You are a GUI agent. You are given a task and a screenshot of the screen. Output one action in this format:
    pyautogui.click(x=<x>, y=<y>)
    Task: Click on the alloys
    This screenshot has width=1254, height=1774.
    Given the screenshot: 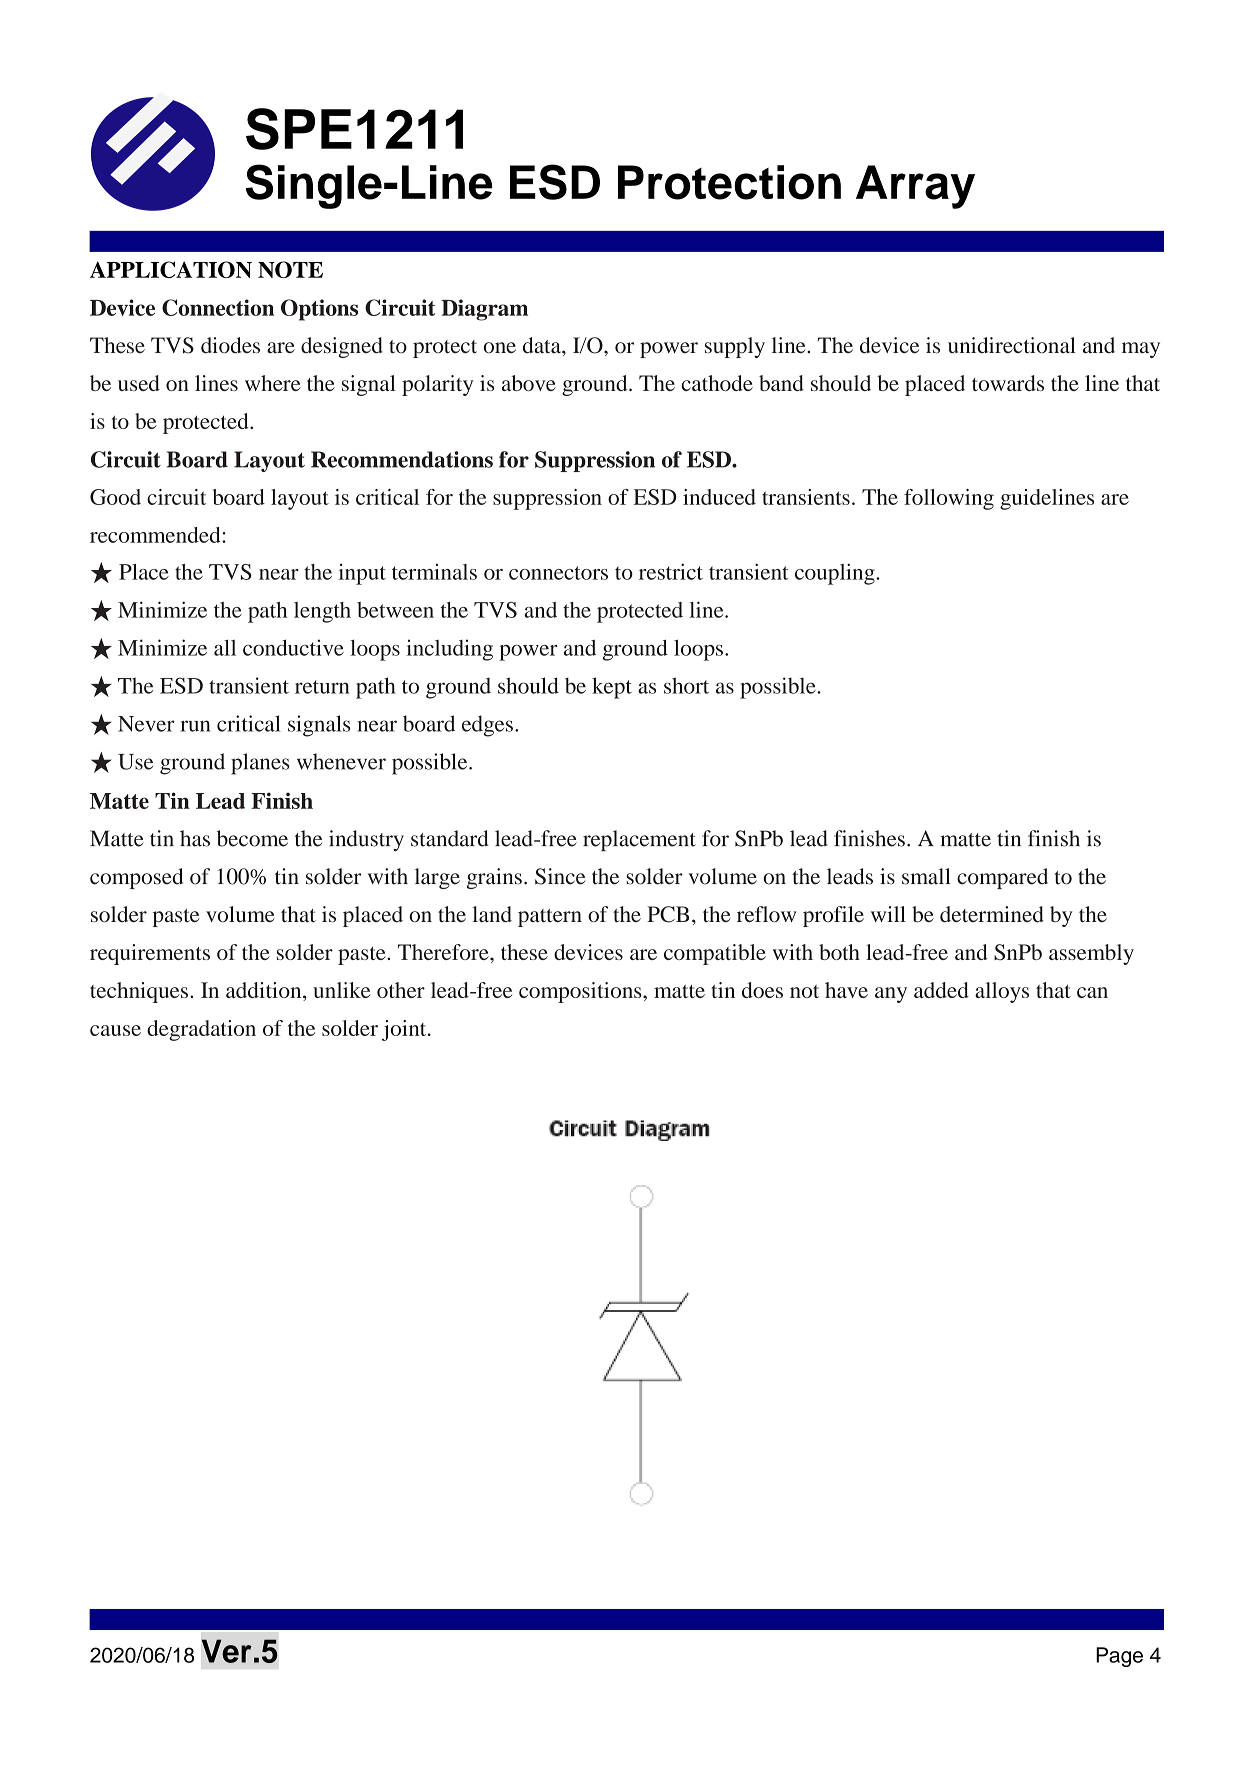 What is the action you would take?
    pyautogui.click(x=1002, y=992)
